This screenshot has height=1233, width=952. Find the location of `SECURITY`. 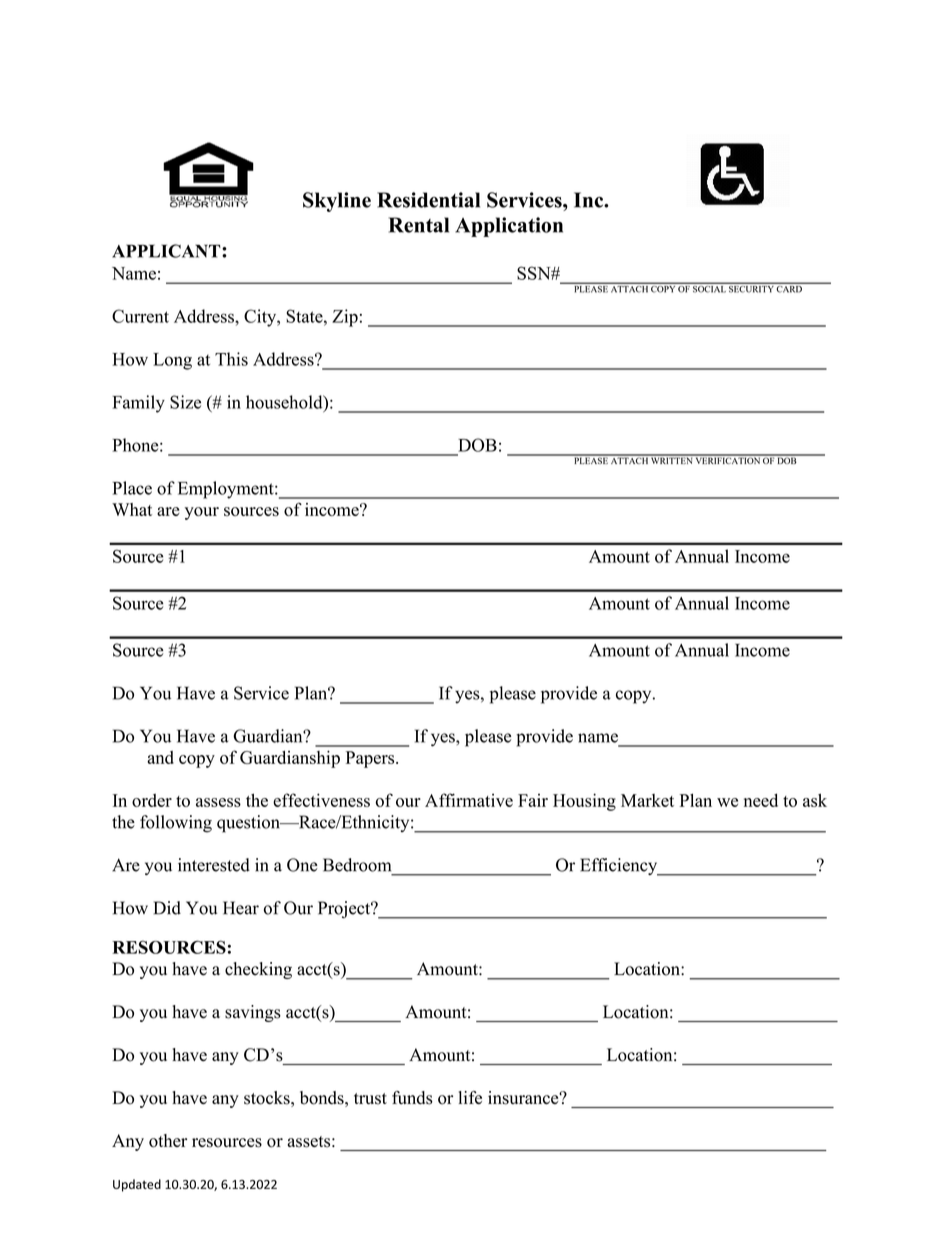

SECURITY is located at coordinates (751, 288).
